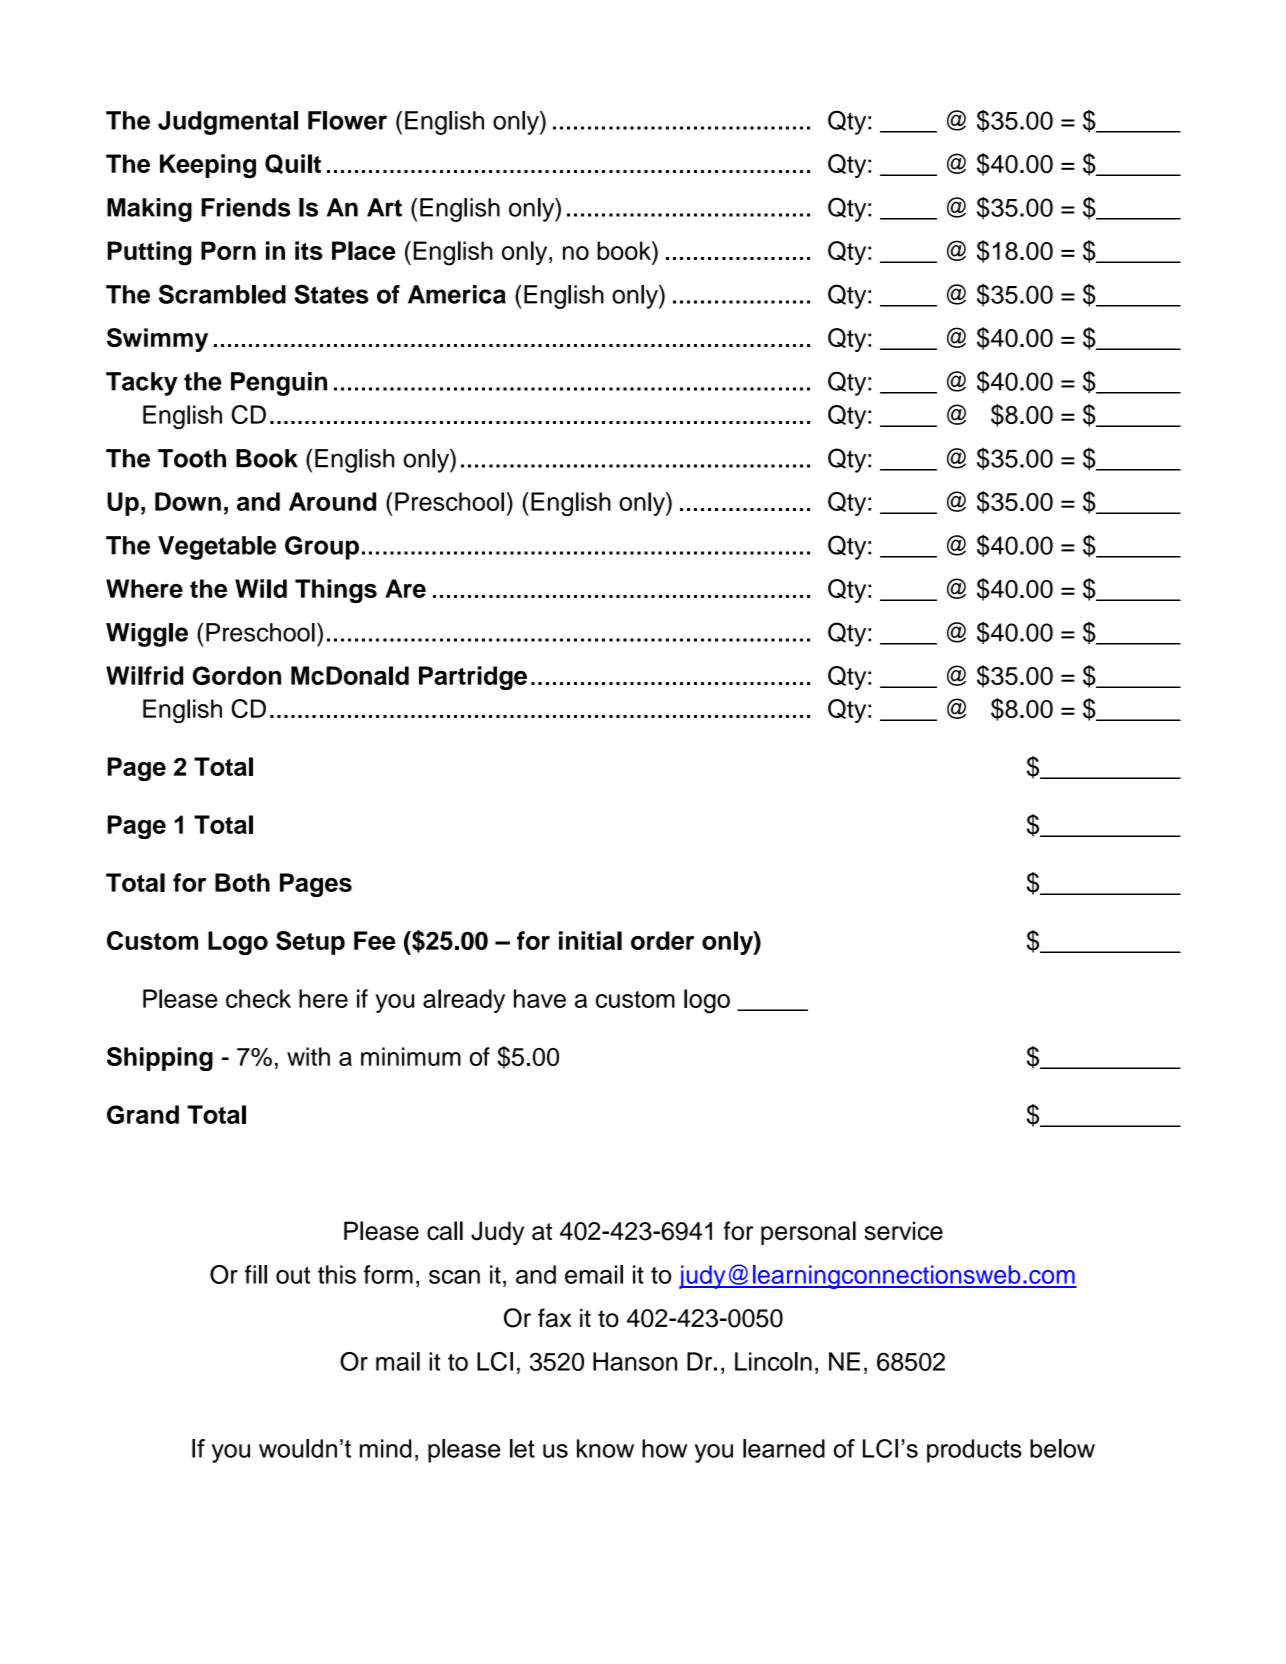 The image size is (1286, 1664). Describe the element at coordinates (385, 1448) in the screenshot. I see `mind` at that location.
